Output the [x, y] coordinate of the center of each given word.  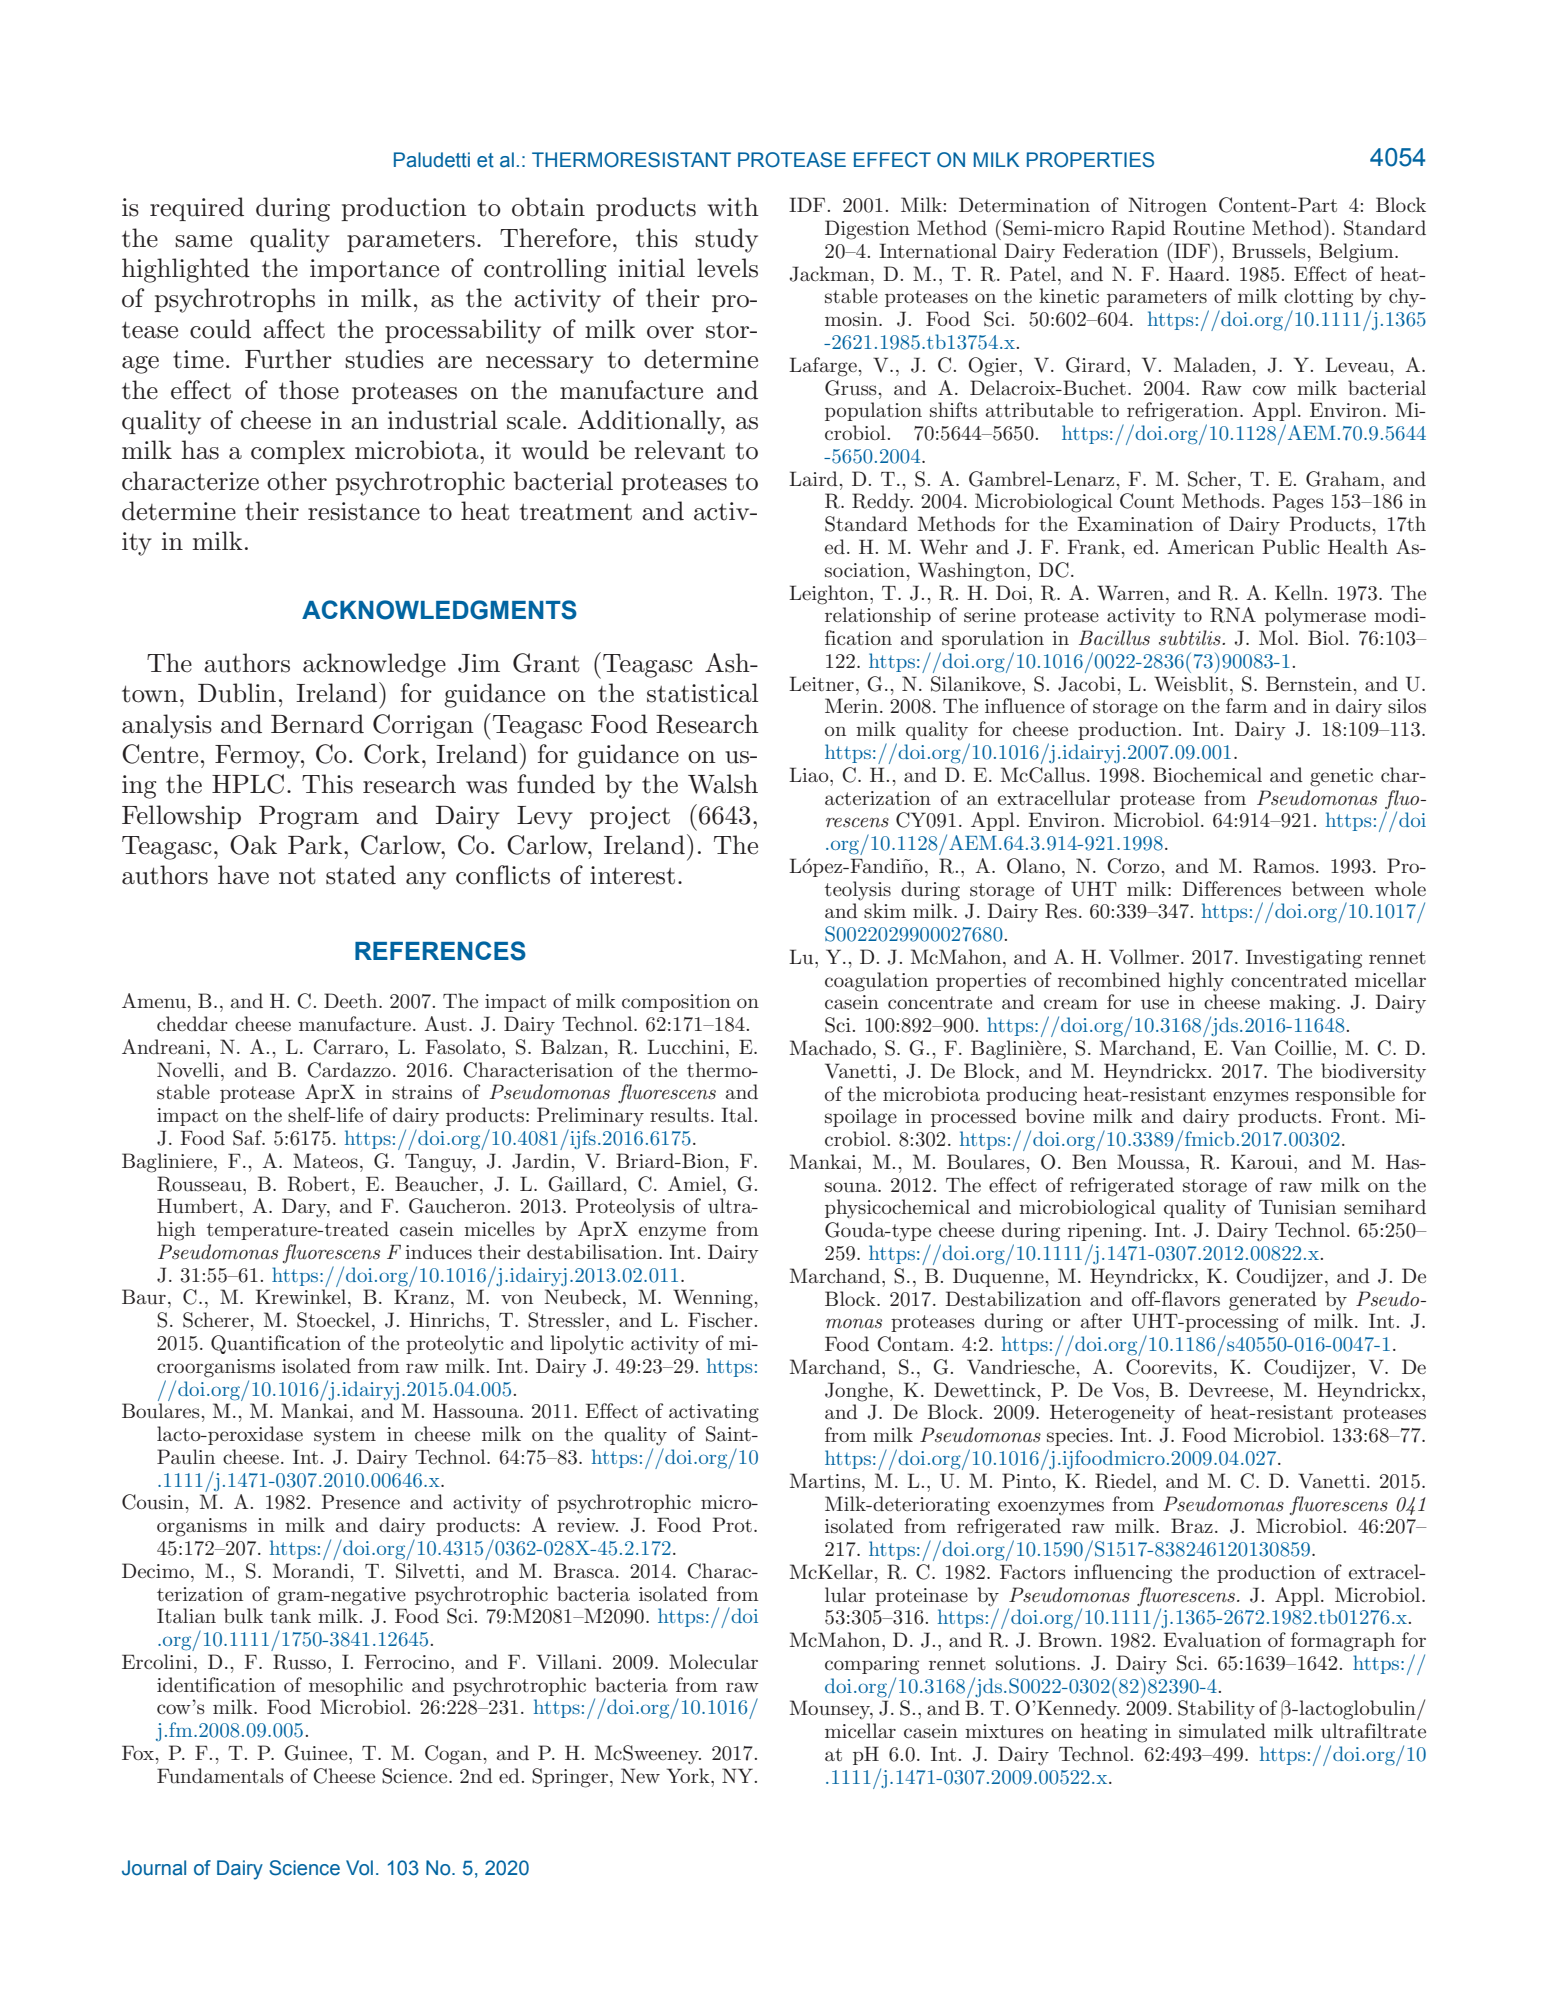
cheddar [192, 1024]
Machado [830, 1047]
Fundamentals [220, 1776]
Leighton [830, 595]
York [689, 1775]
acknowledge [374, 665]
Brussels [1269, 251]
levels [727, 268]
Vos [1128, 1390]
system [345, 1437]
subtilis [1191, 638]
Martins [825, 1481]
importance [374, 270]
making [1303, 1004]
